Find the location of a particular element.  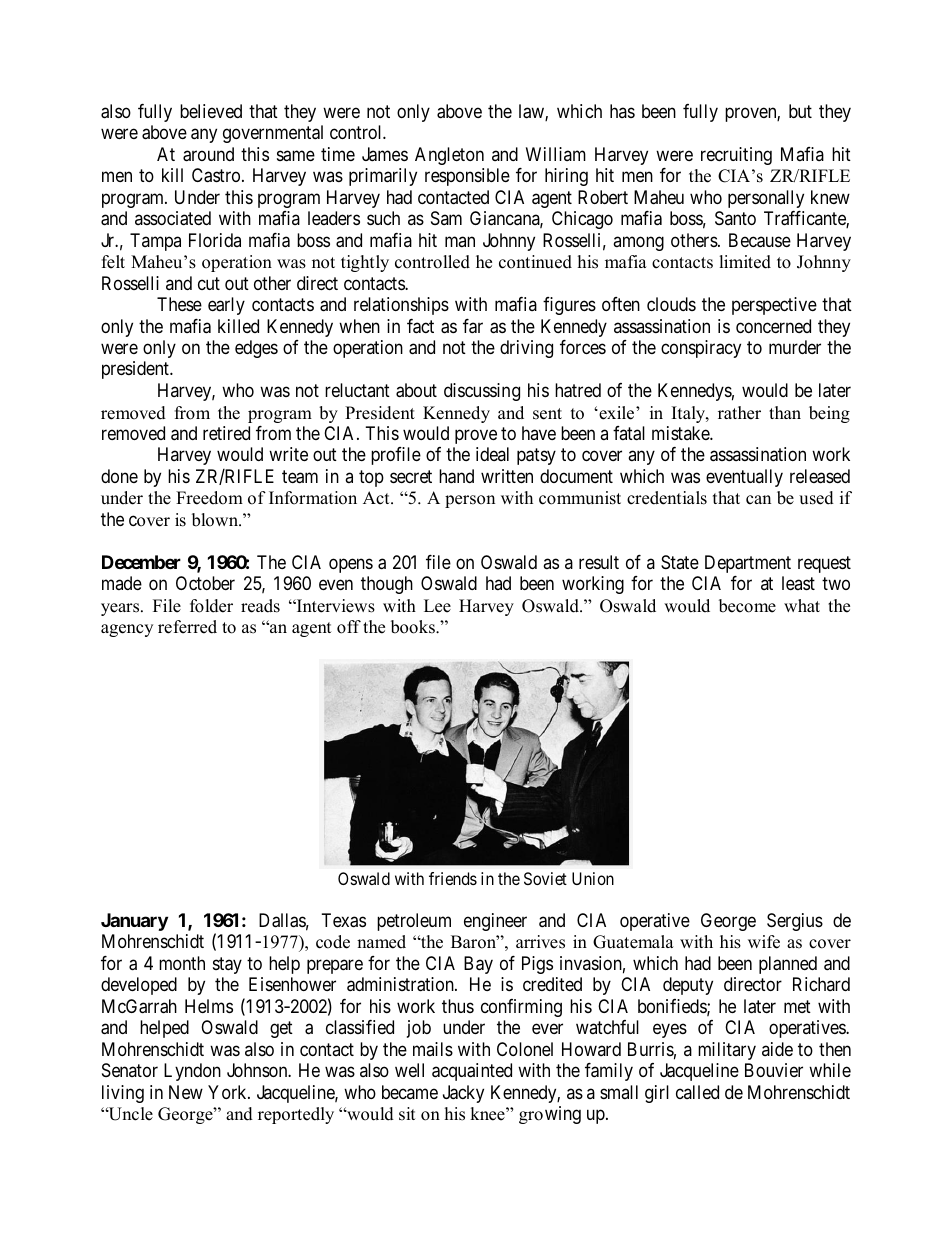

become is located at coordinates (747, 606).
